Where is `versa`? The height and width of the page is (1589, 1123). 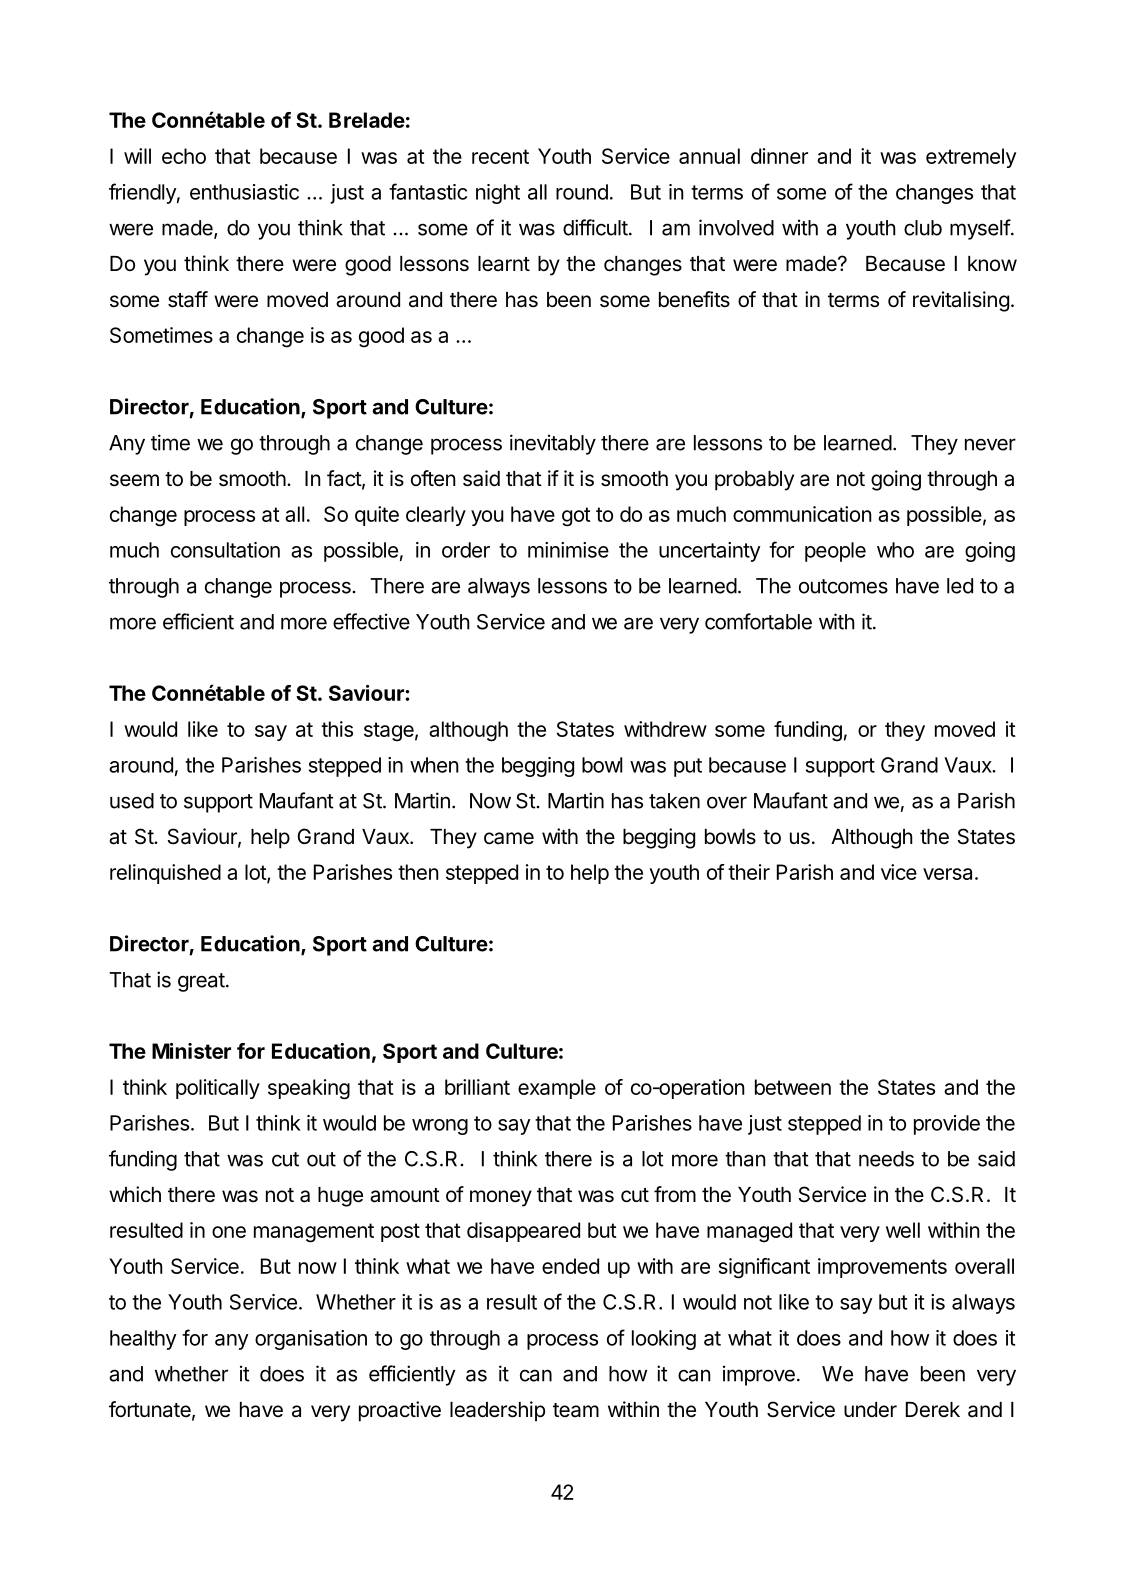 versa is located at coordinates (947, 874).
